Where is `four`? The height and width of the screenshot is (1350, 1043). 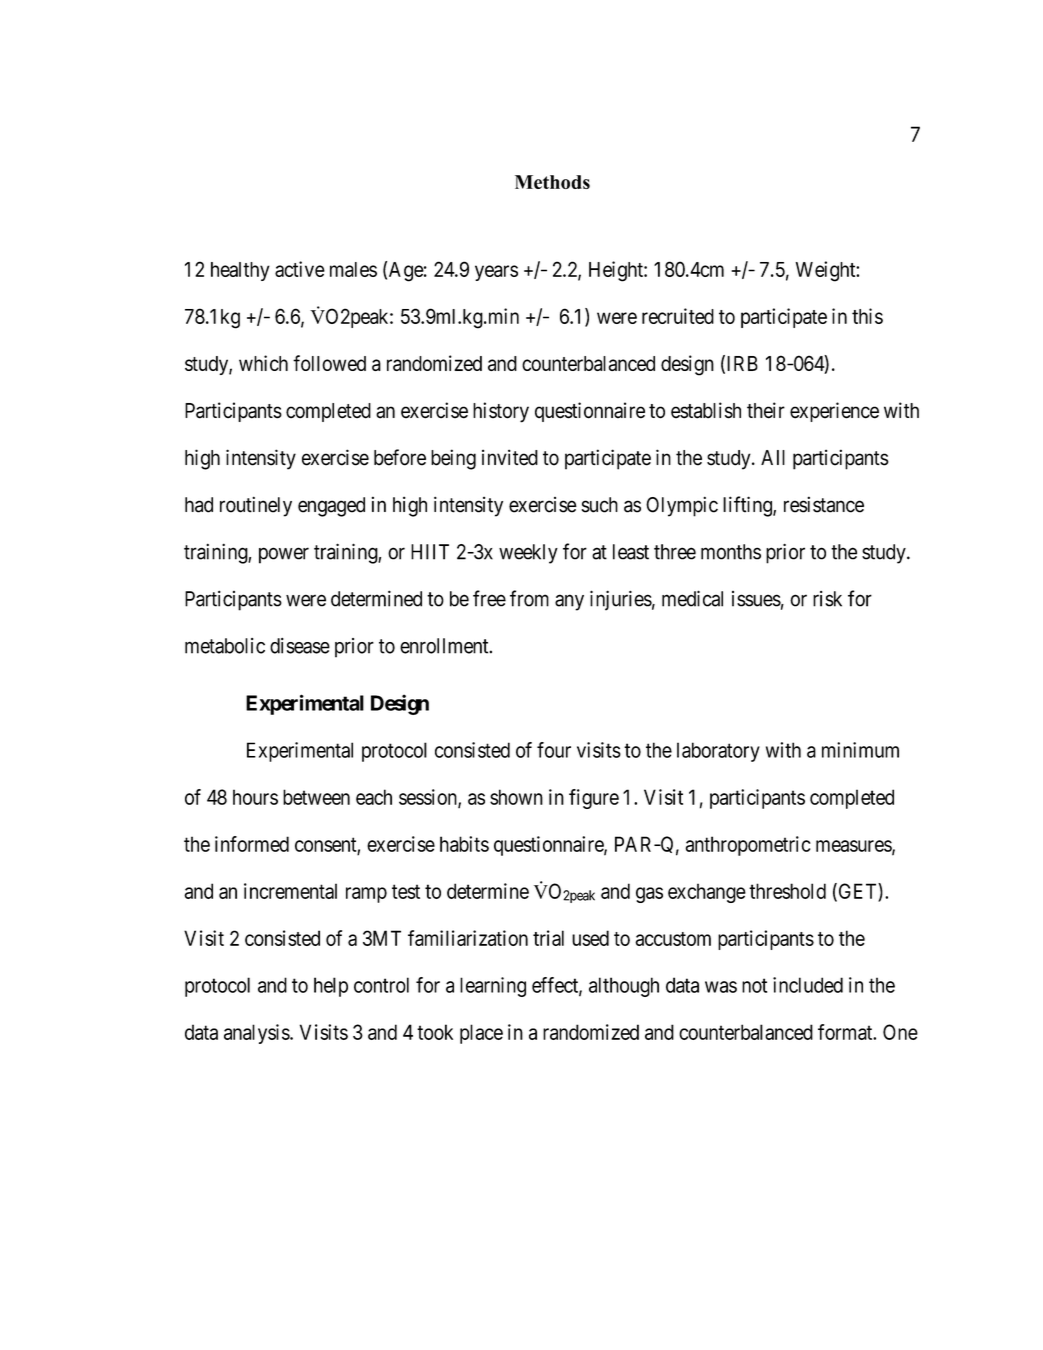 four is located at coordinates (554, 750).
